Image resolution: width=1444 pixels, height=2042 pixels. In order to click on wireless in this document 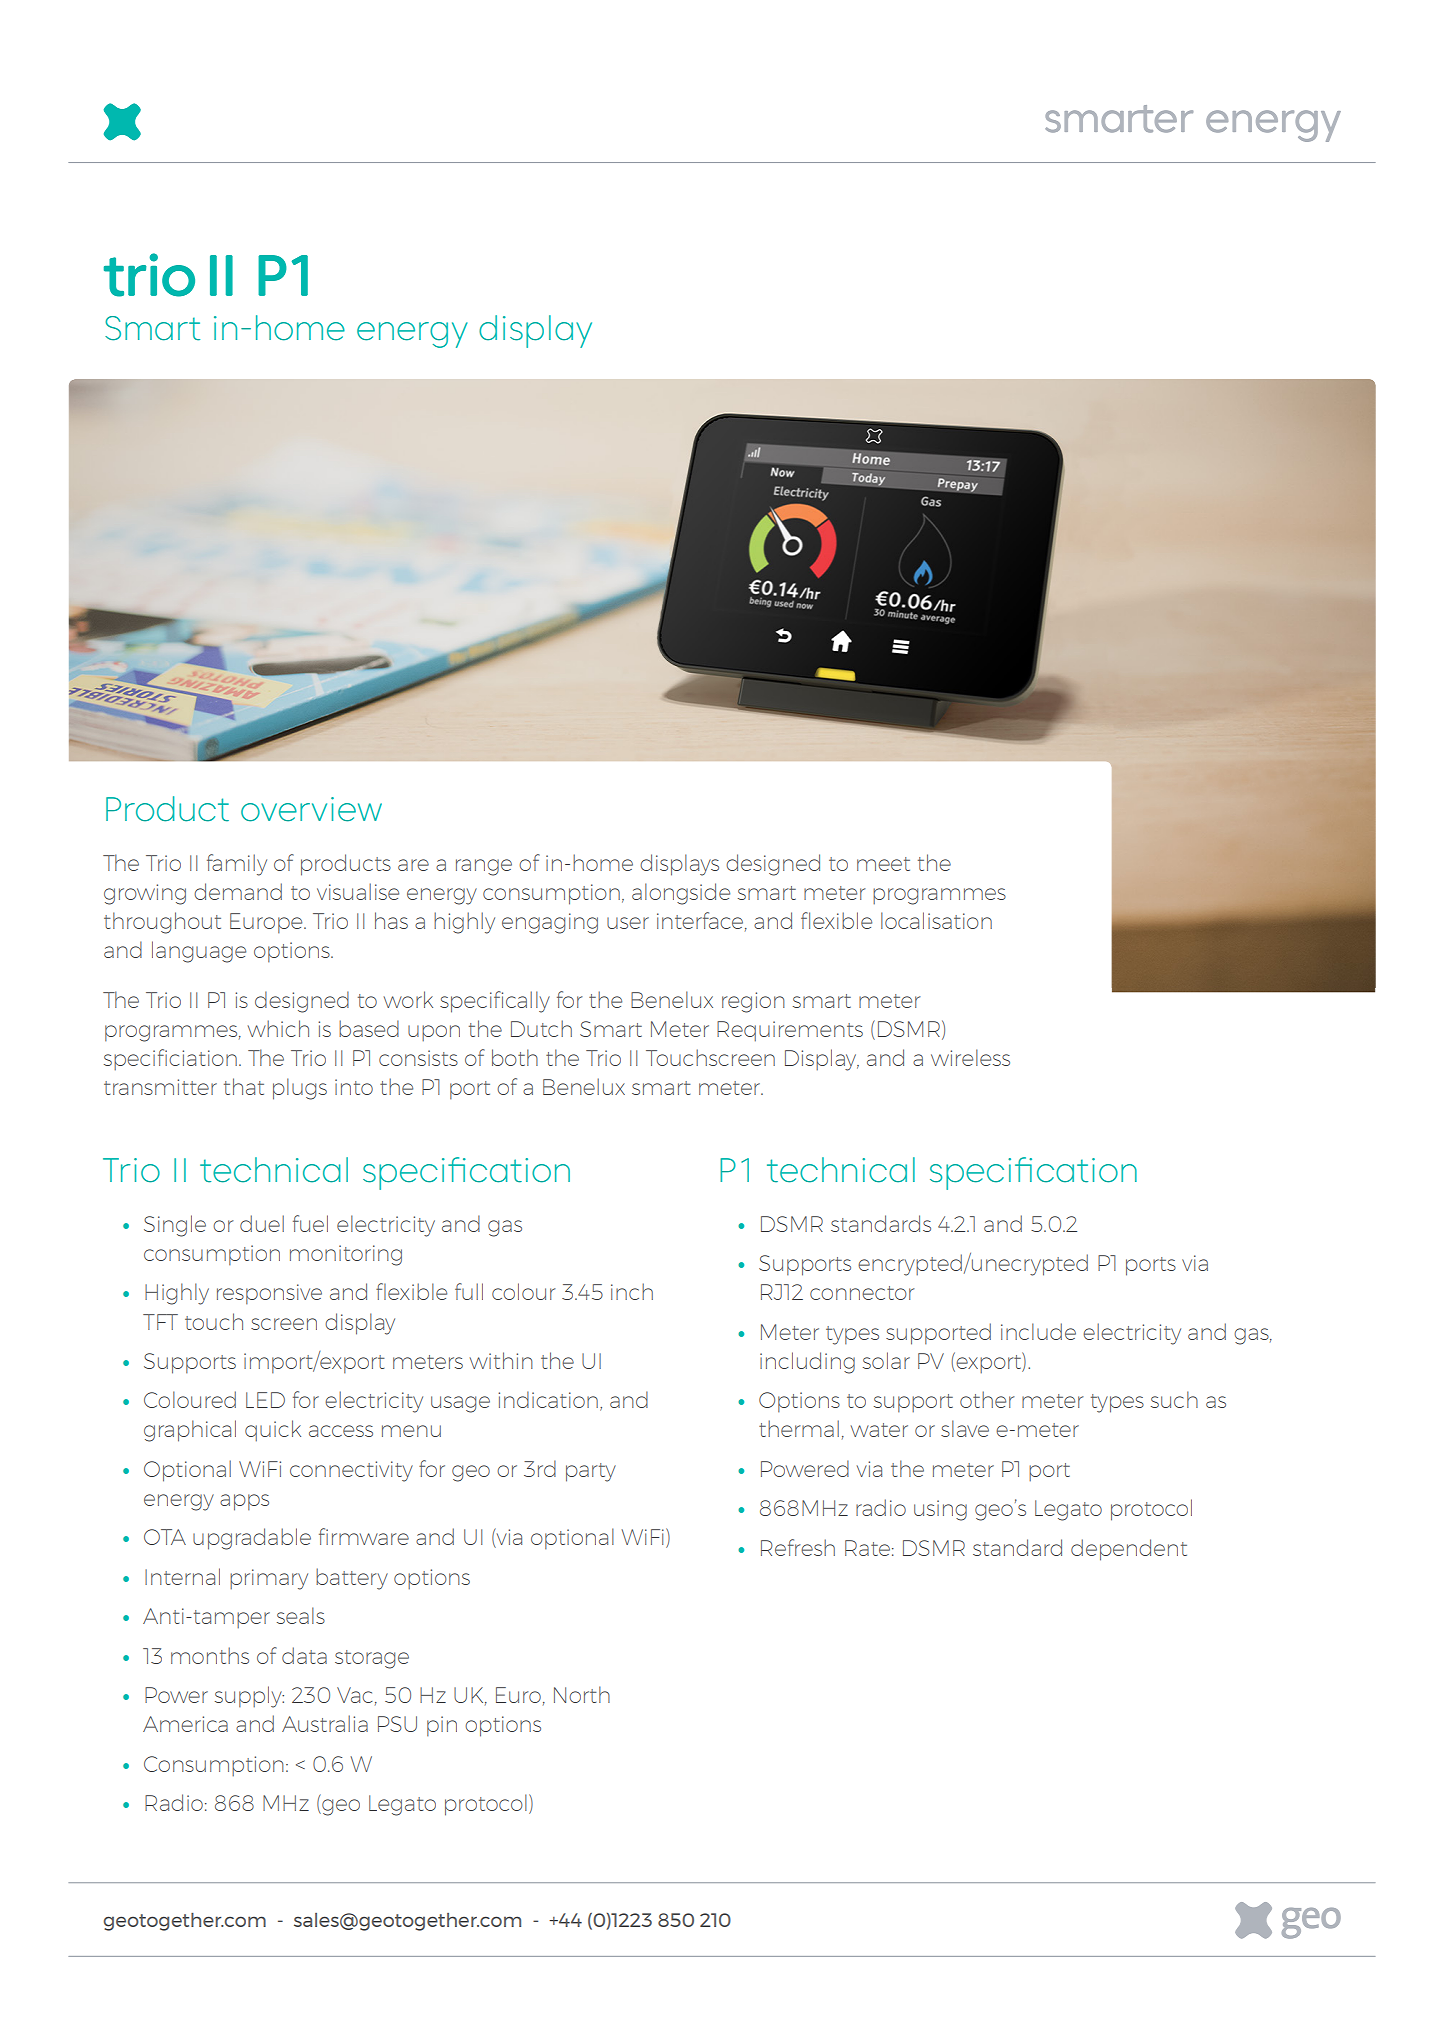, I will do `click(970, 1057)`.
